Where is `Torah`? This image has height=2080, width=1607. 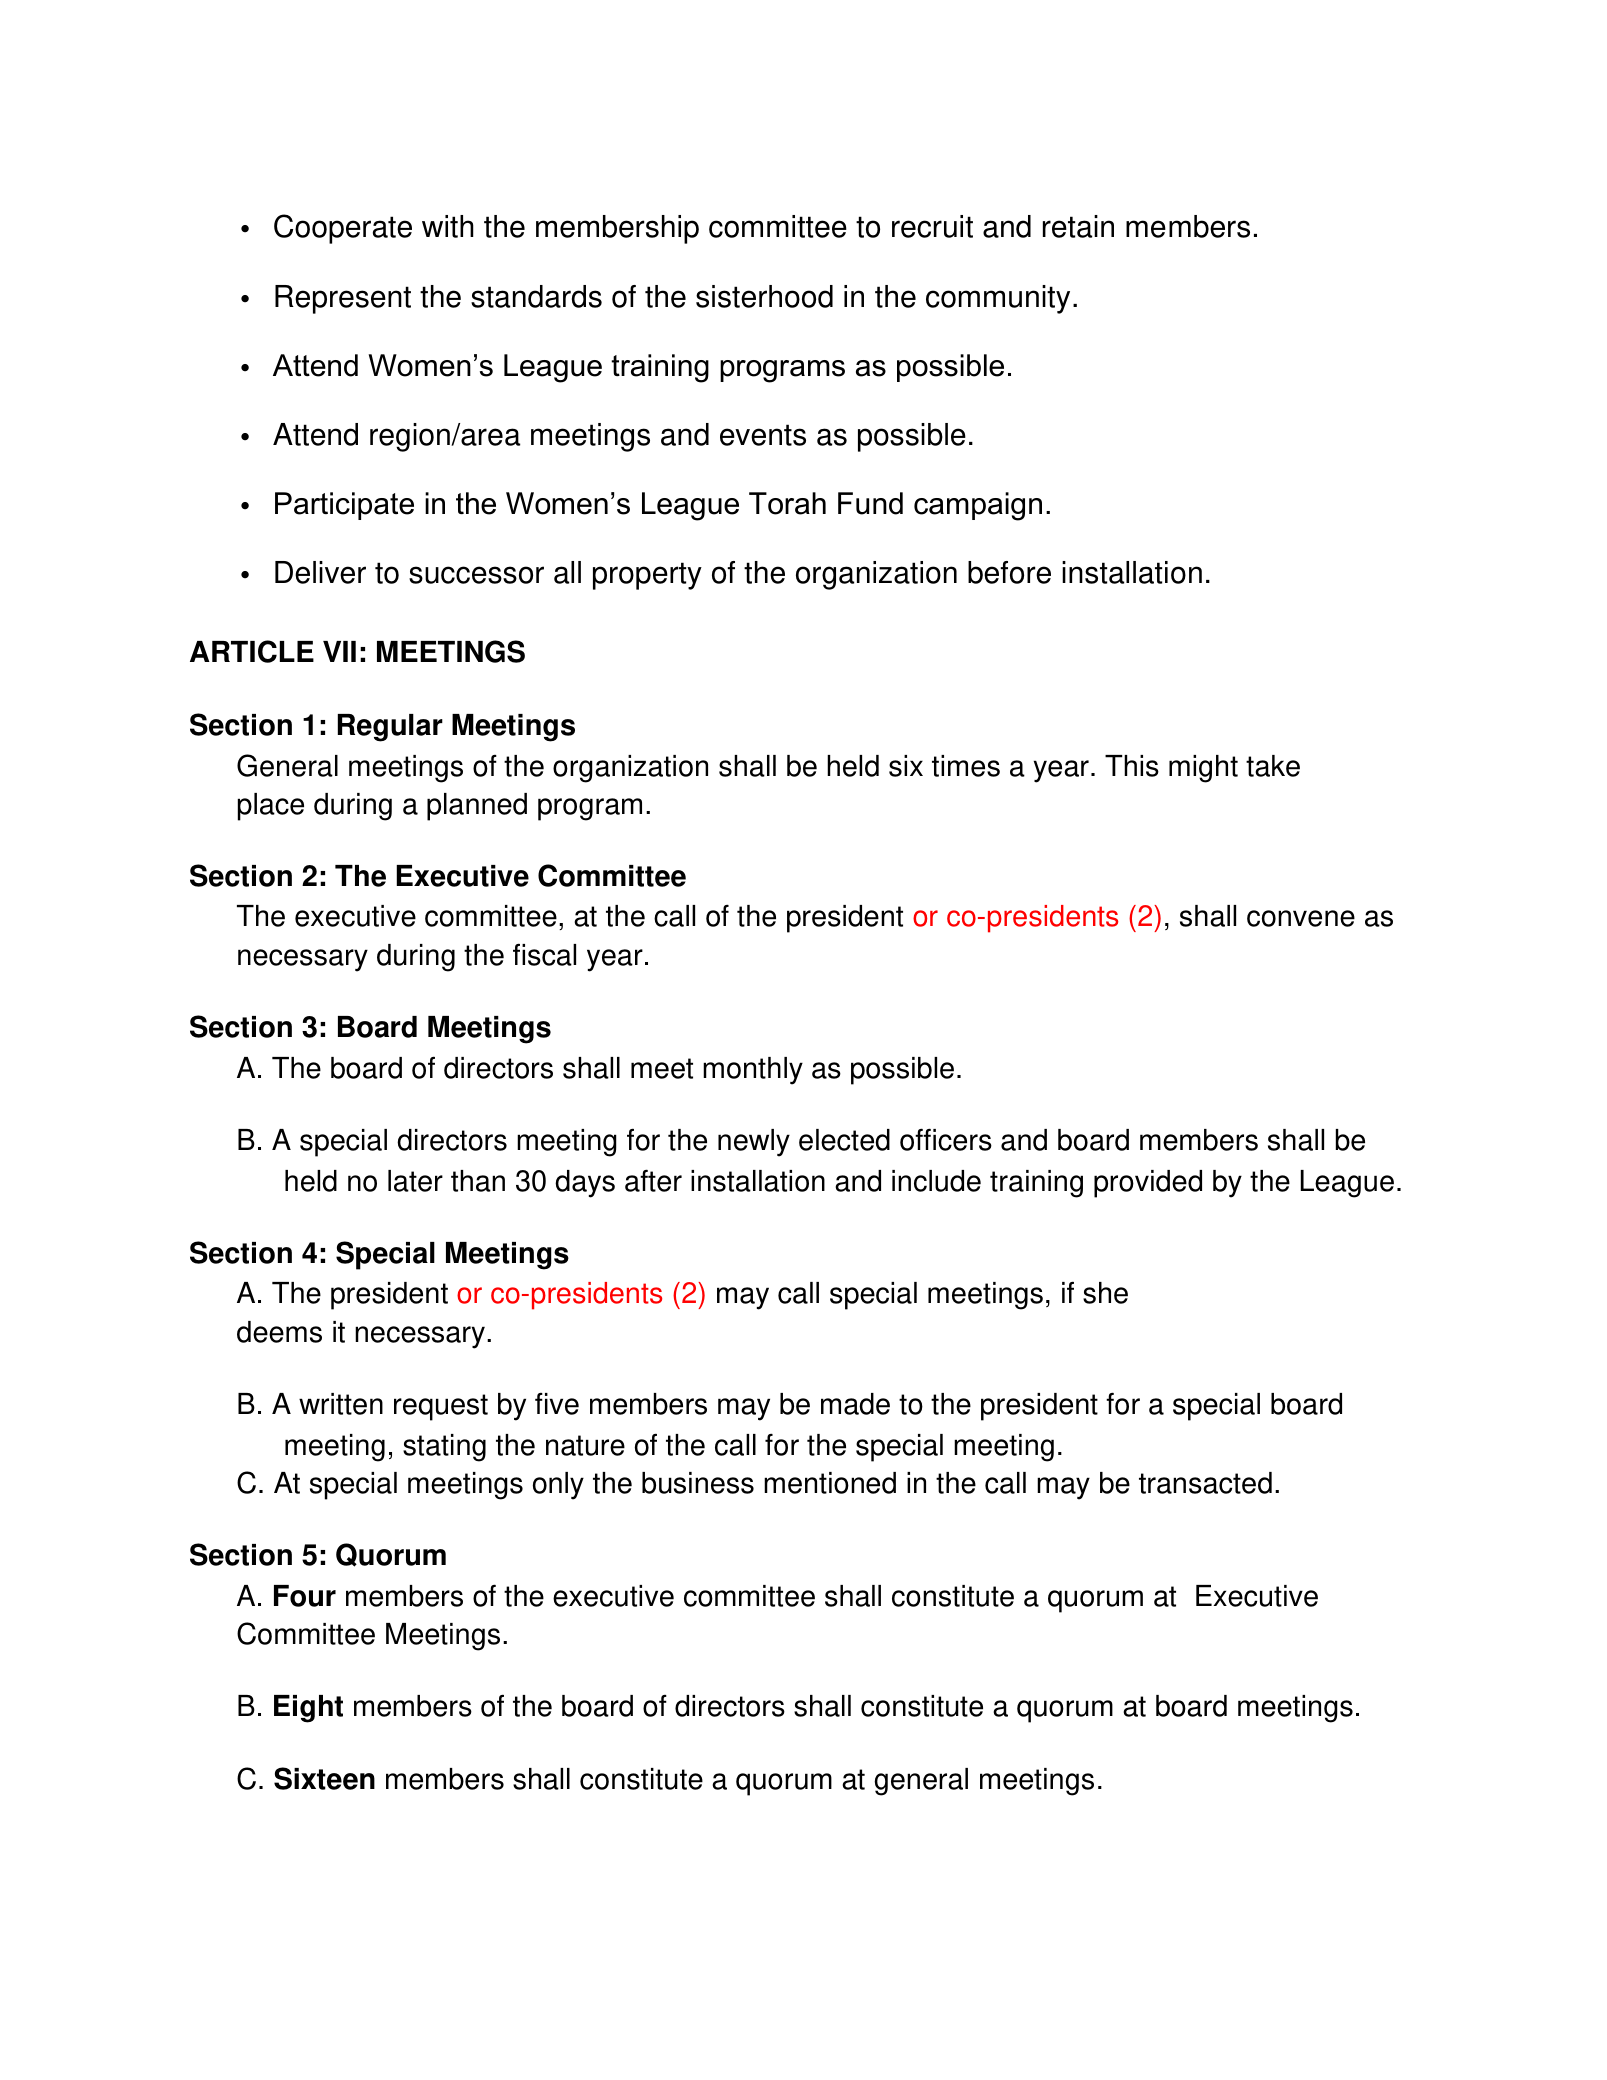 Torah is located at coordinates (787, 503).
